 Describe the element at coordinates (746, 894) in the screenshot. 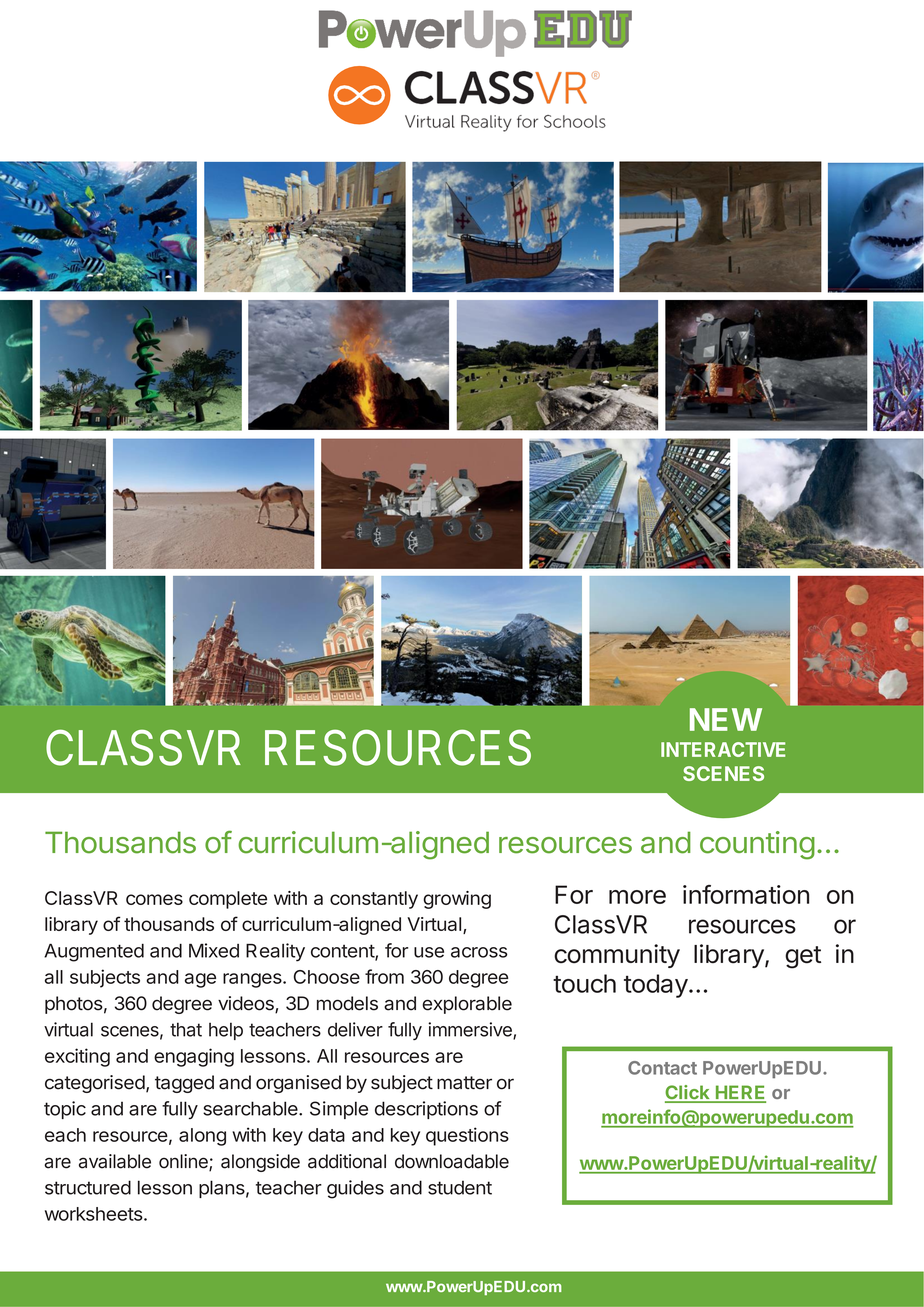

I see `information` at that location.
